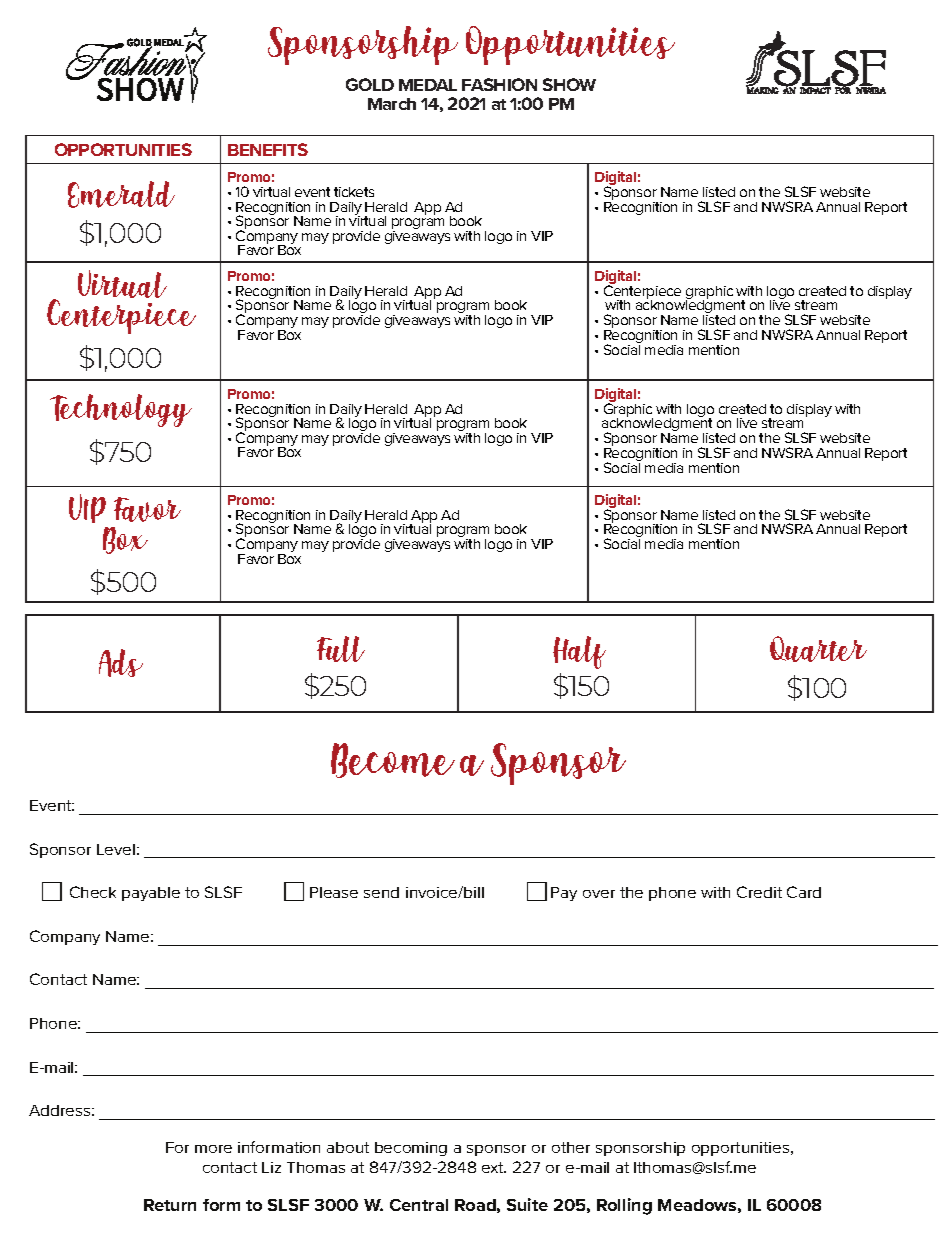 The width and height of the document is (952, 1233). Describe the element at coordinates (121, 663) in the document. I see `Ads` at that location.
